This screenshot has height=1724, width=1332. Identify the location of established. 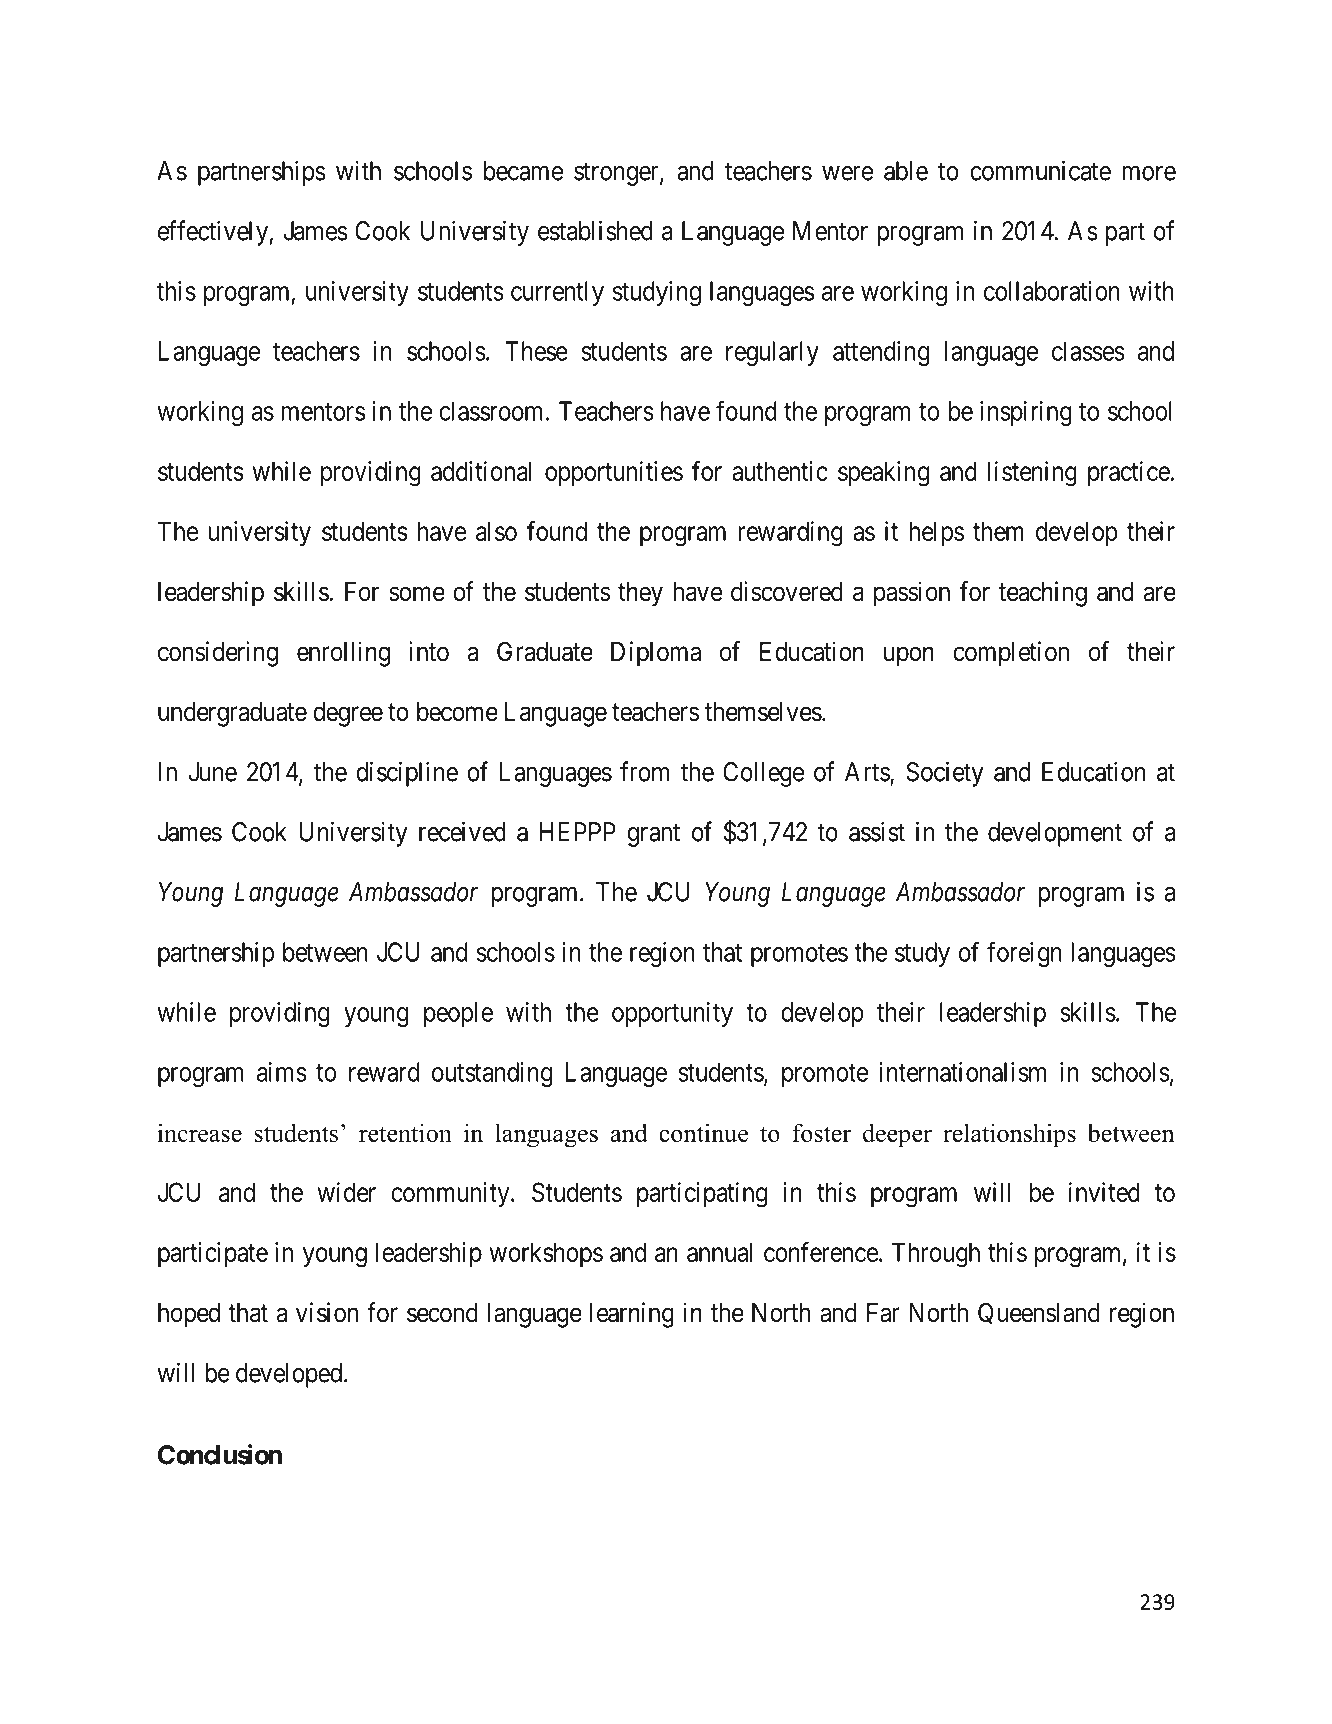
(595, 230).
